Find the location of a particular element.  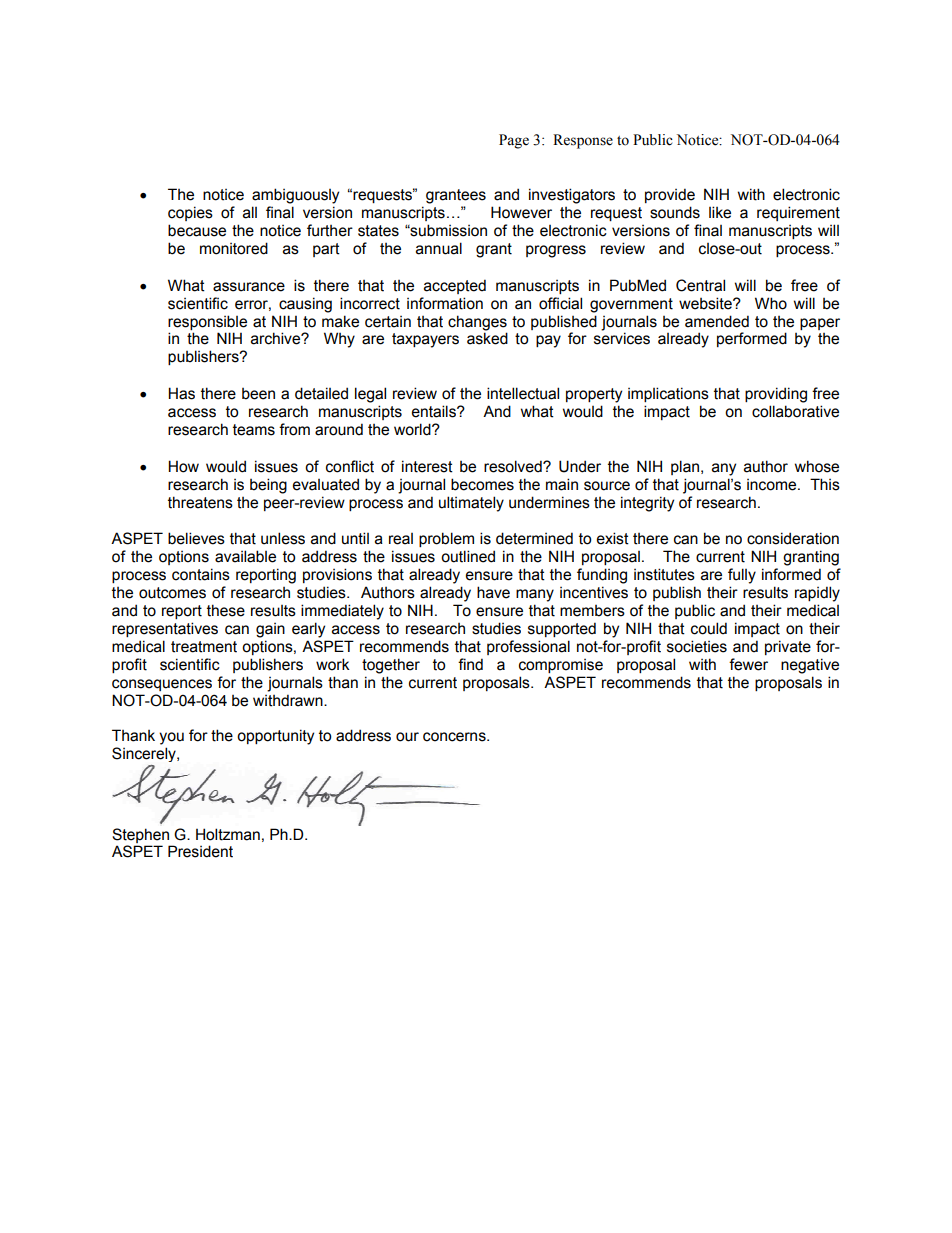

could is located at coordinates (709, 628).
